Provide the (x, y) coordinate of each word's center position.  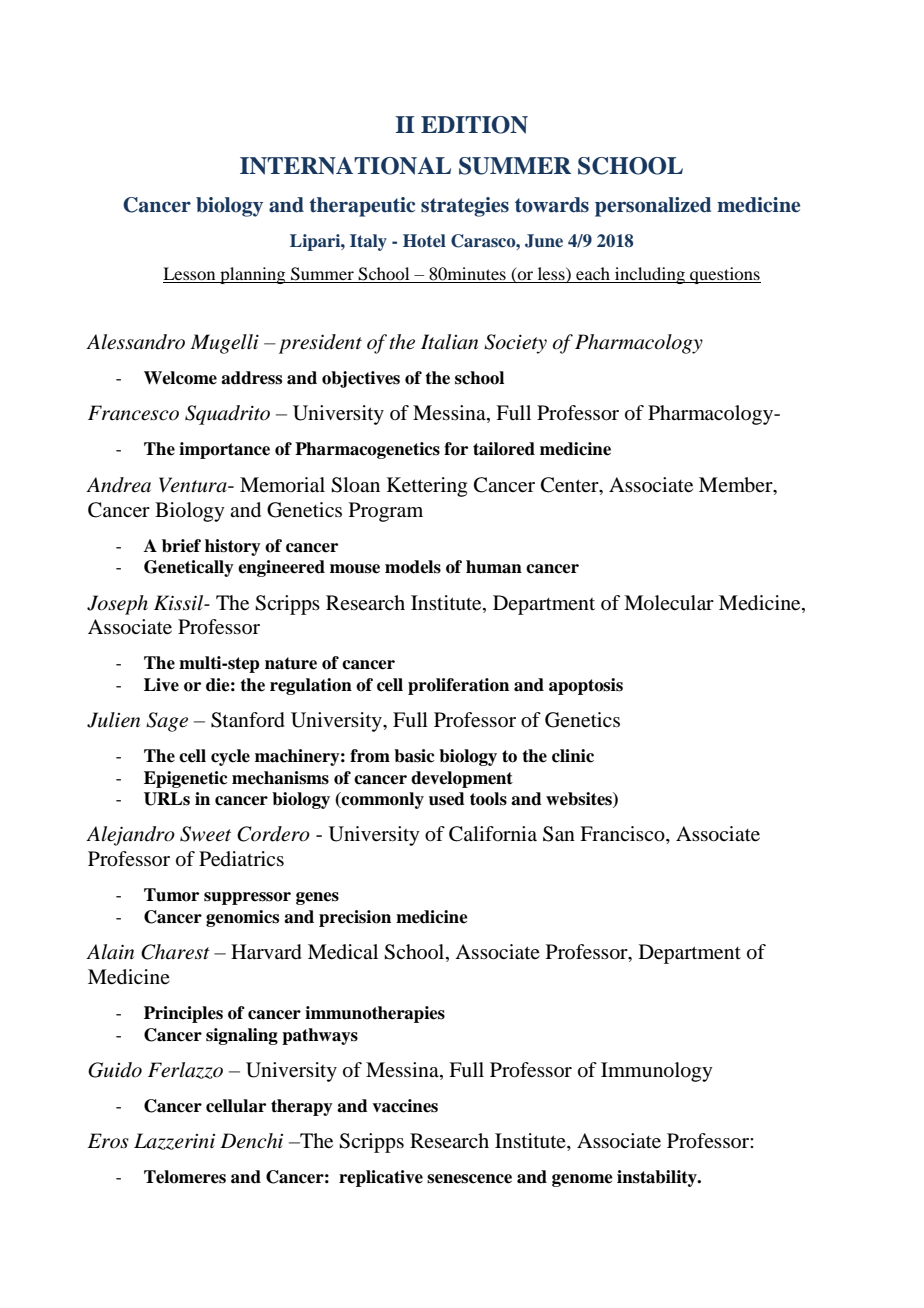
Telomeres (185, 1177)
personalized (653, 207)
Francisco (623, 835)
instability (658, 1178)
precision (355, 918)
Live (161, 685)
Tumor (171, 895)
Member (737, 486)
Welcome (180, 378)
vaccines (405, 1106)
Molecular (669, 603)
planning (253, 275)
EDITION (474, 125)
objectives (361, 379)
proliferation (458, 686)
